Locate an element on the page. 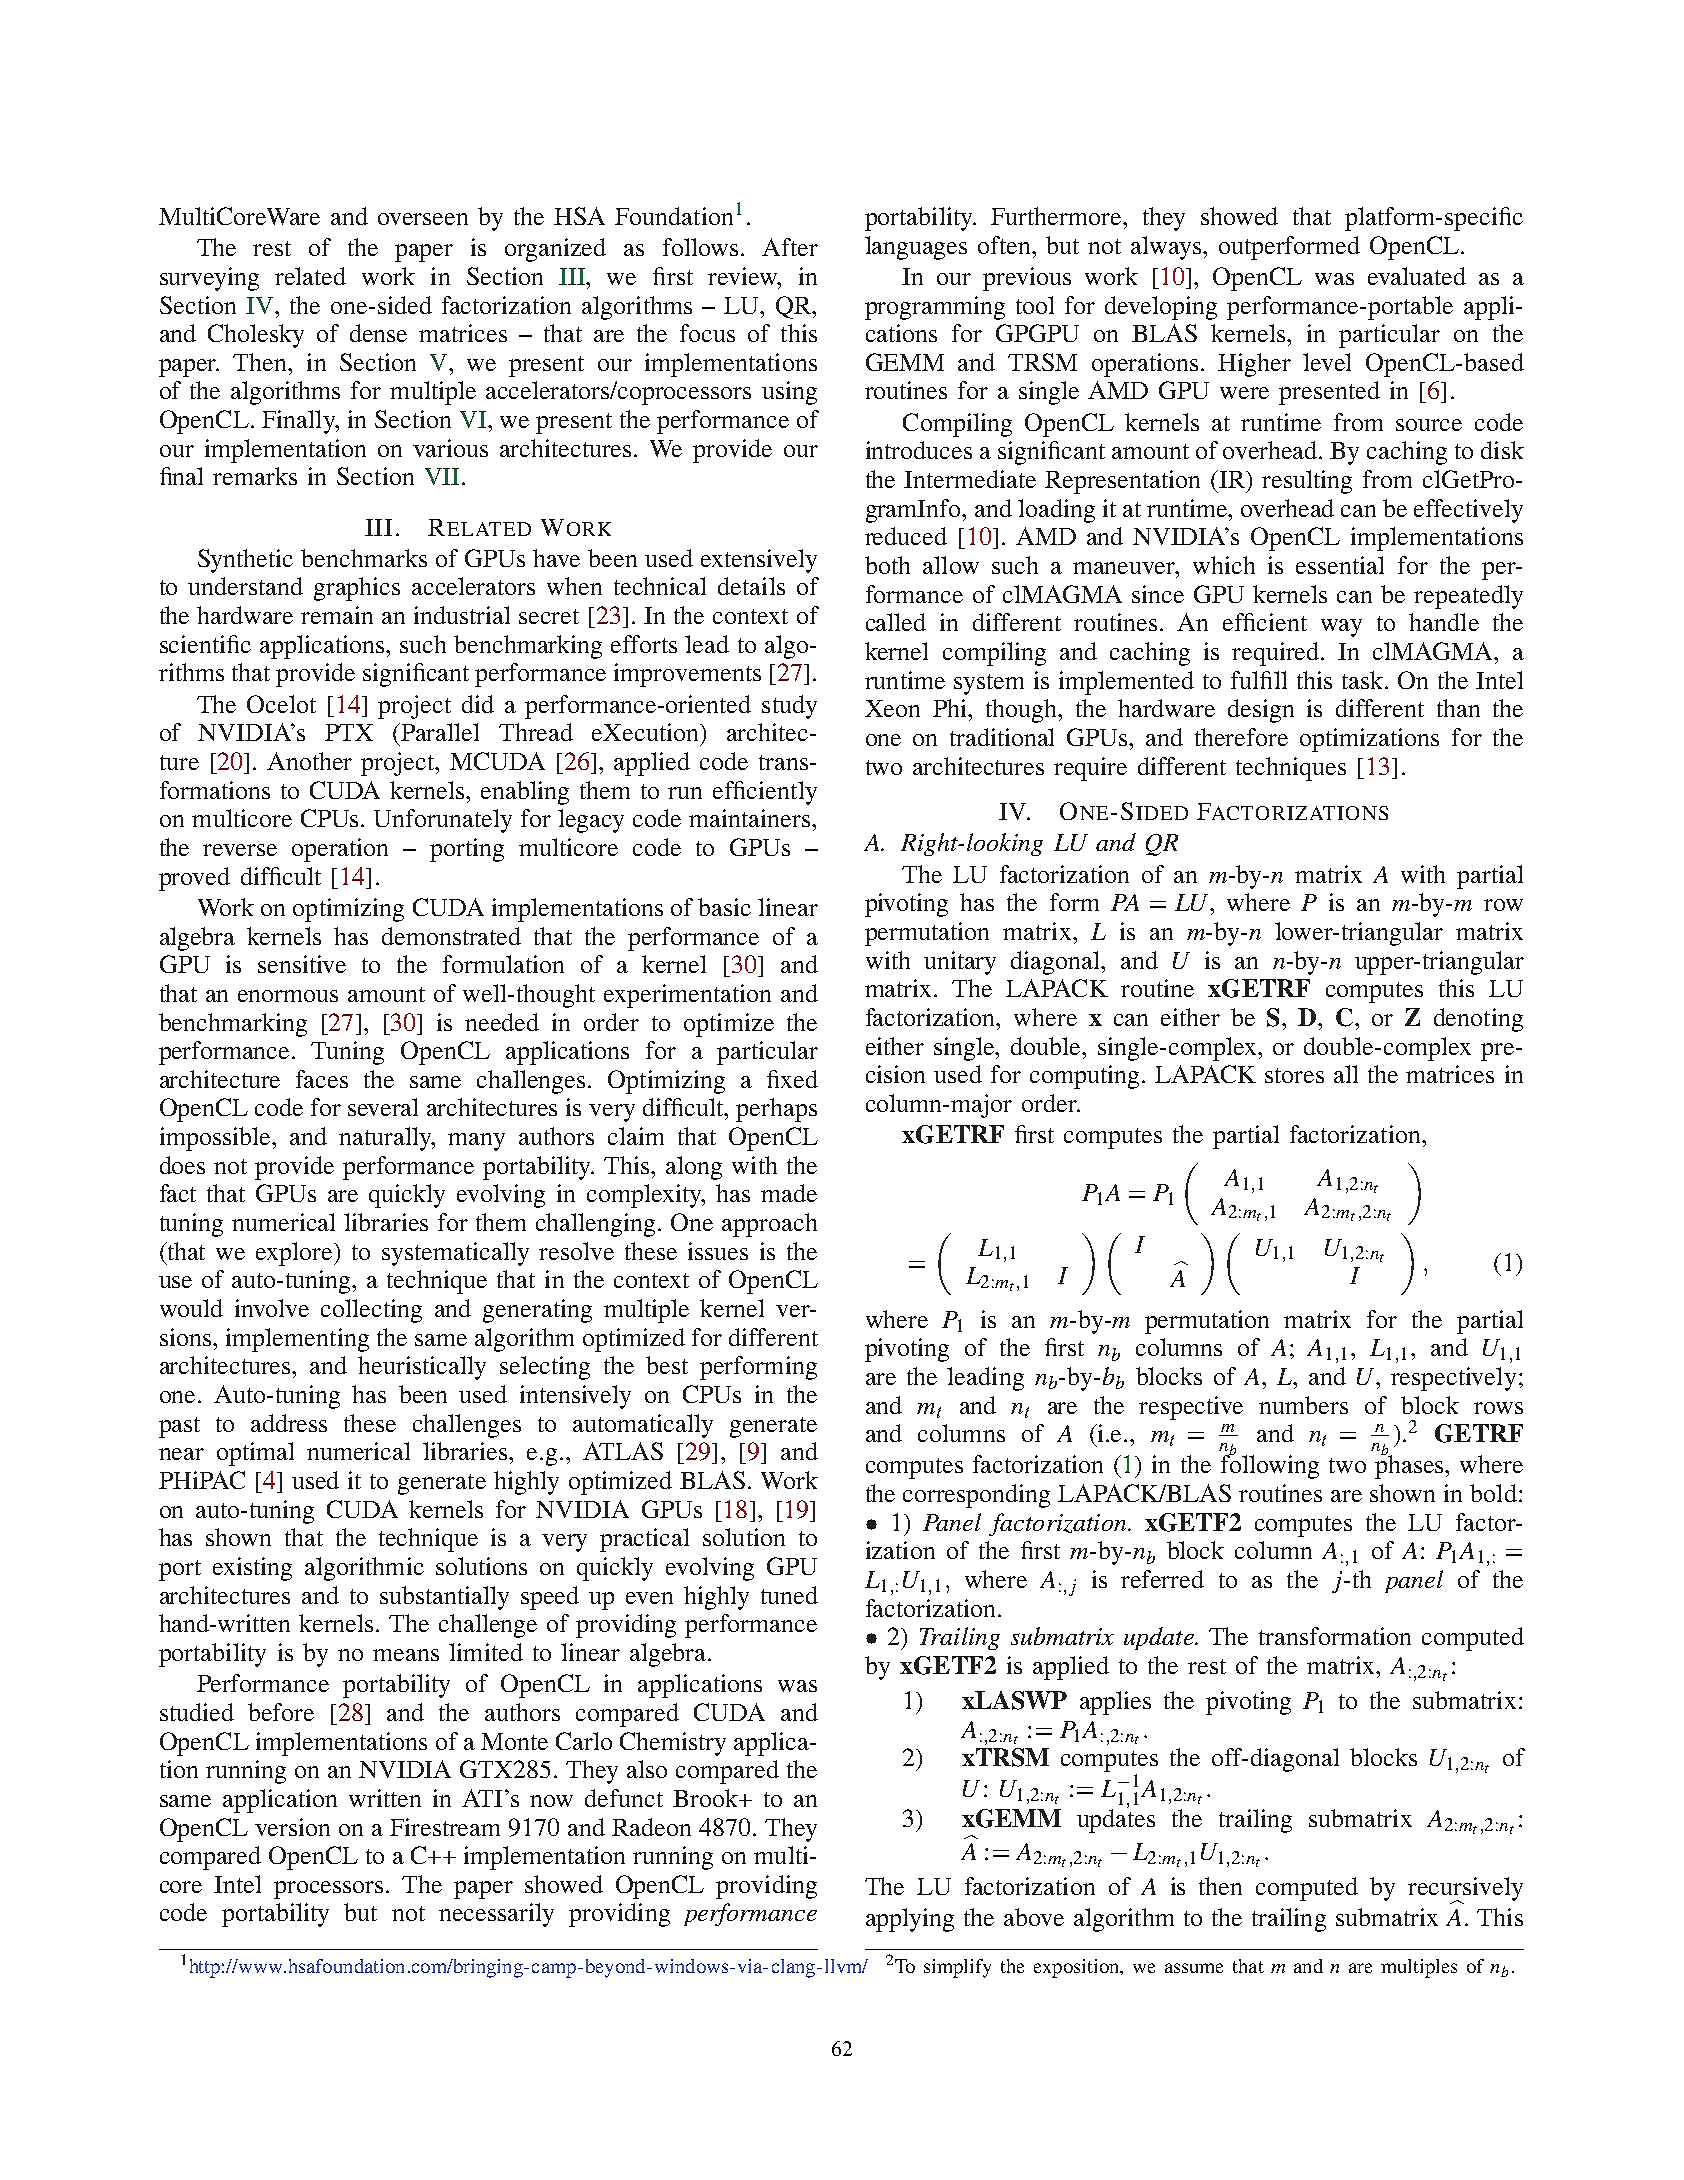  heuristically is located at coordinates (422, 1368).
